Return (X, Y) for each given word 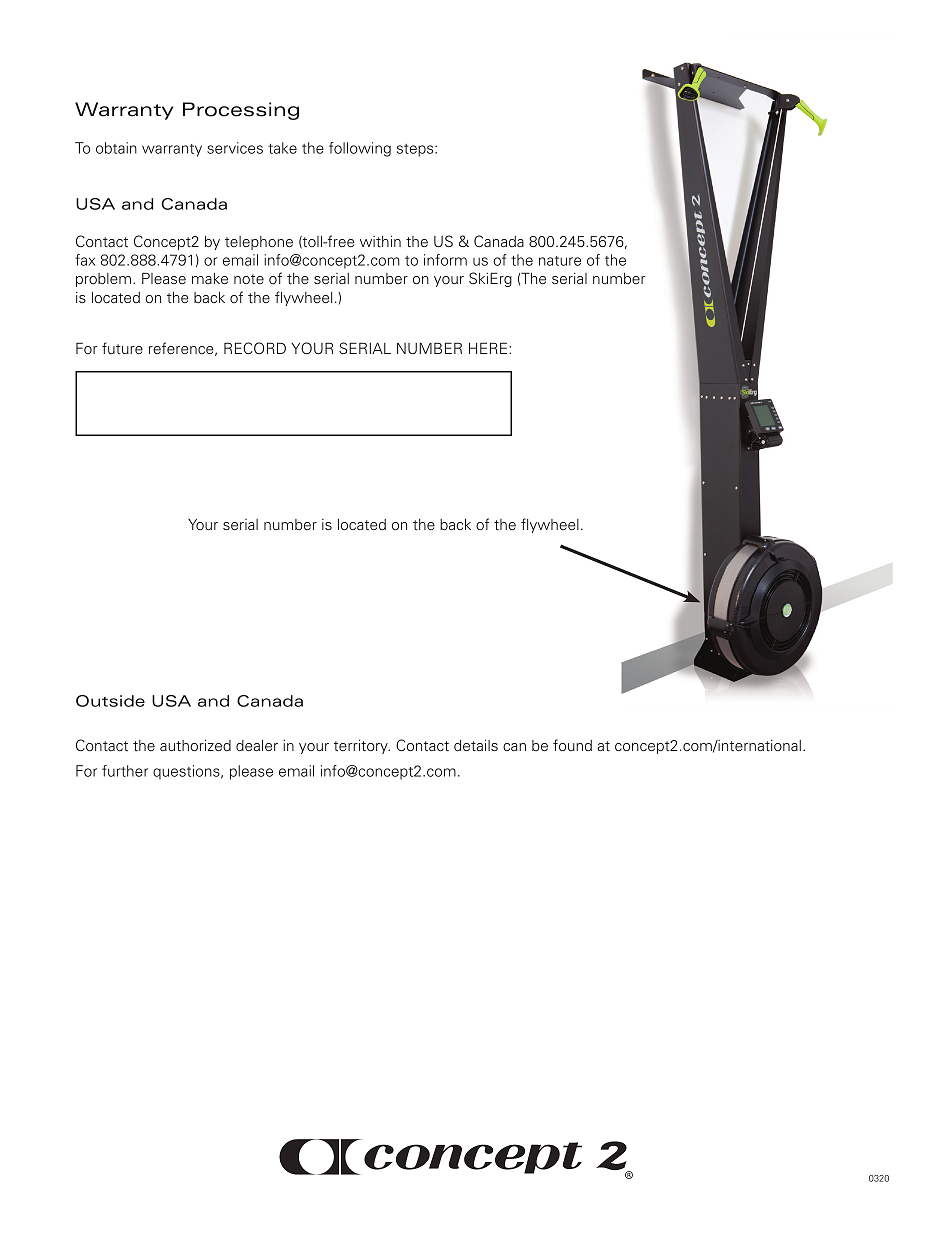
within (380, 241)
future (122, 348)
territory (362, 746)
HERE (489, 348)
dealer (257, 745)
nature (560, 261)
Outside (110, 701)
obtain (116, 148)
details (476, 745)
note (249, 279)
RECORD (255, 348)
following (360, 149)
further (125, 771)
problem (103, 280)
